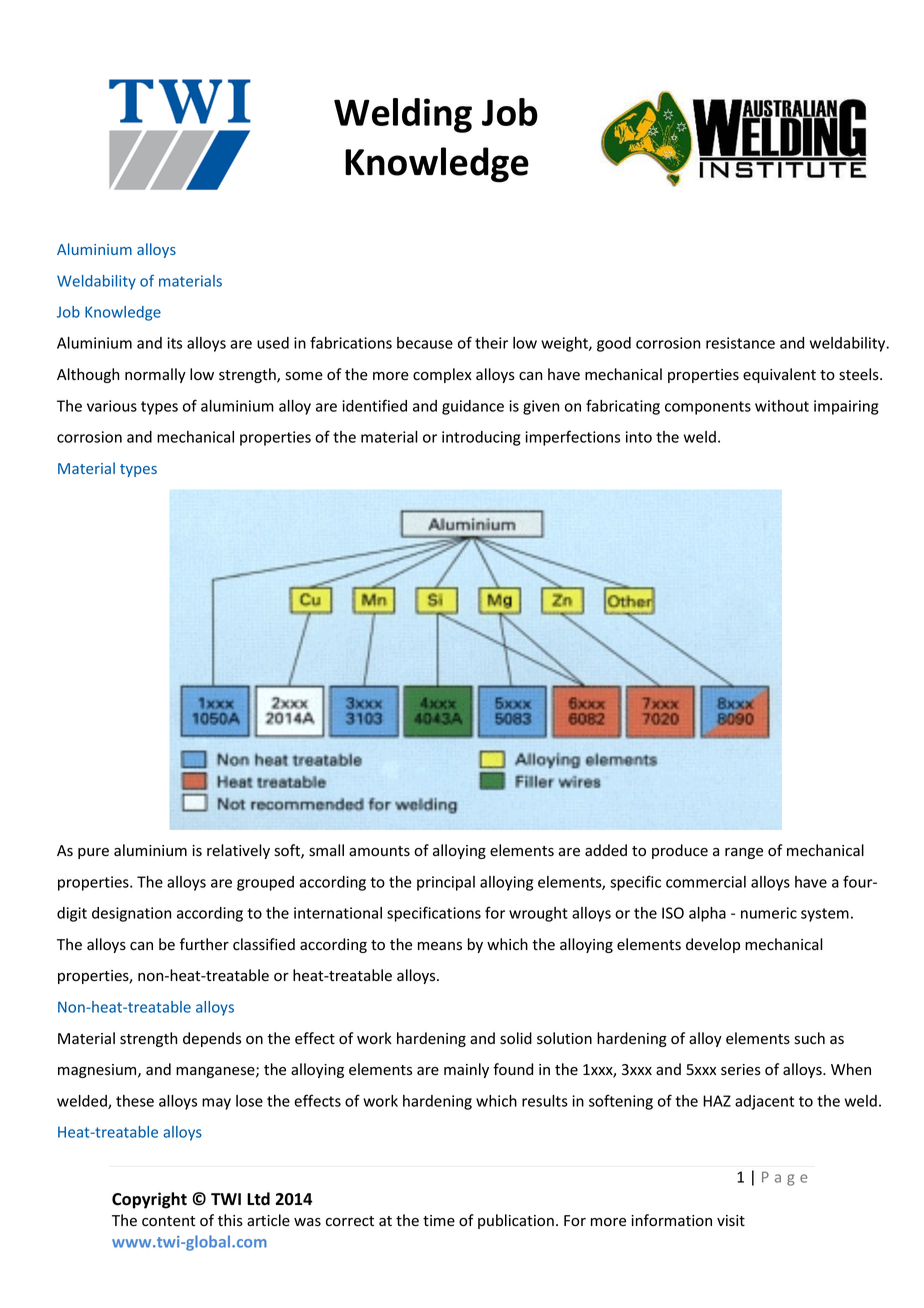 The width and height of the screenshot is (924, 1308). I want to click on relatively, so click(238, 851).
